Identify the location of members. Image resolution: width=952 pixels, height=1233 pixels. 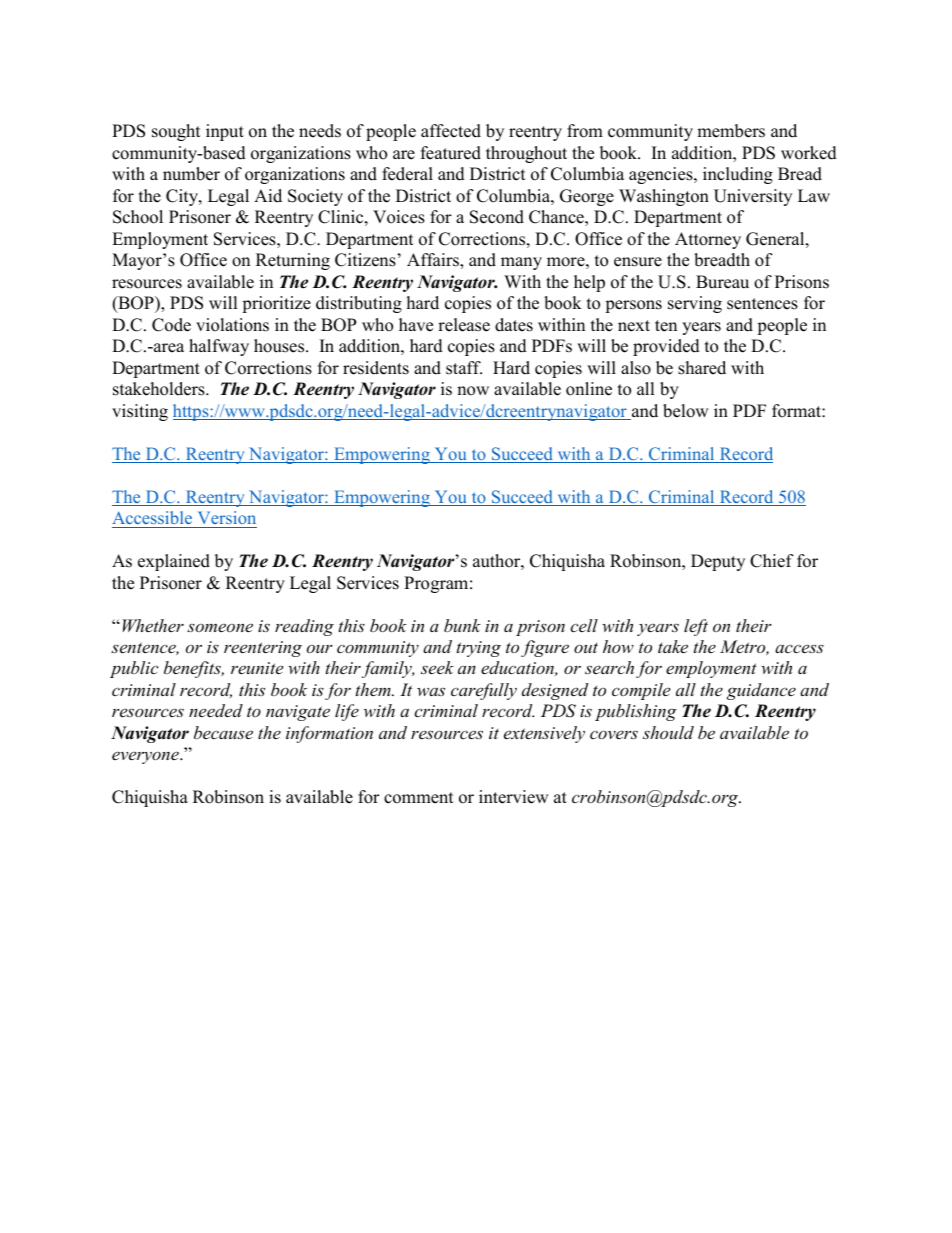
(731, 131).
